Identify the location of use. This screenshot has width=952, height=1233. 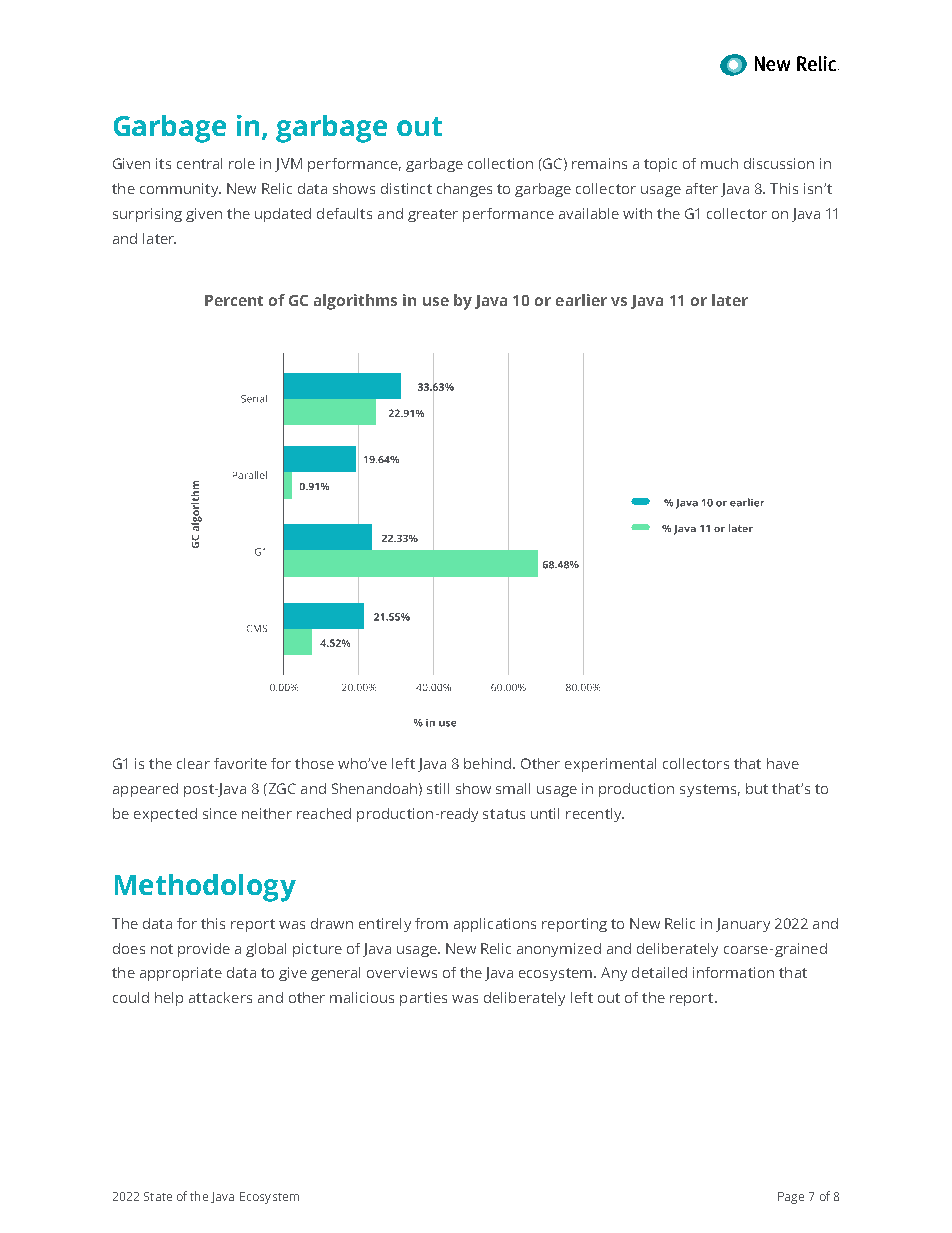
(436, 301).
